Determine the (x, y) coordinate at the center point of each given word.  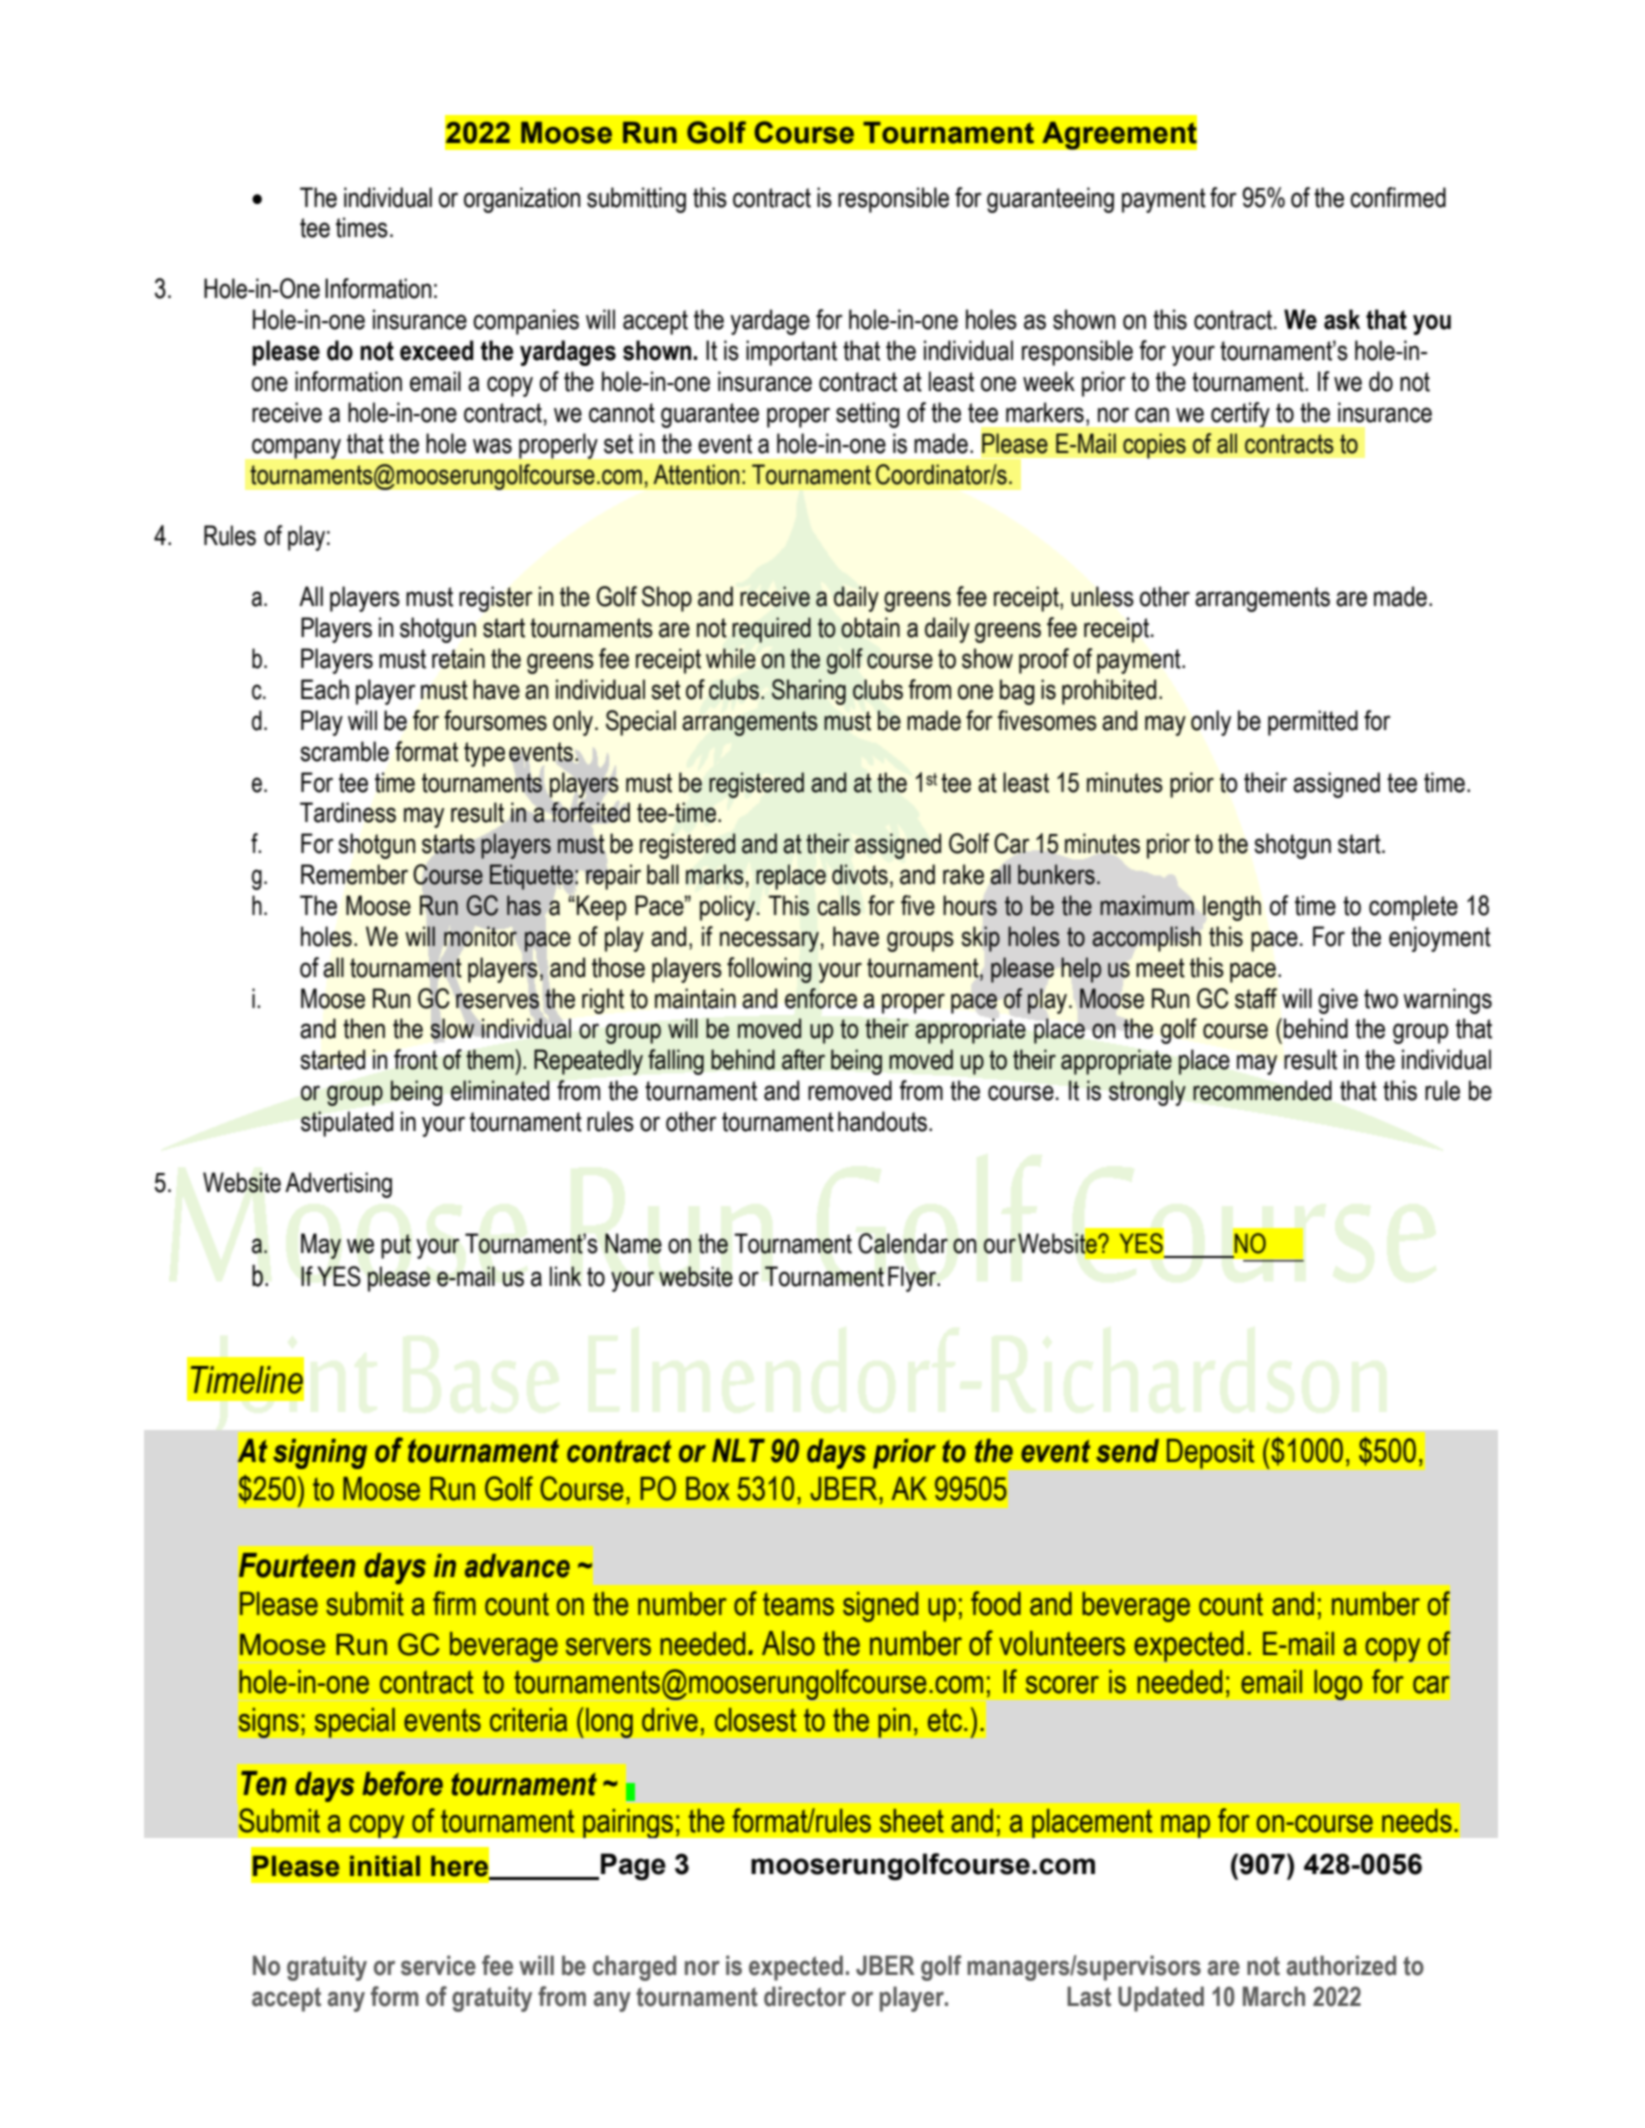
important (791, 353)
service (438, 1965)
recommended (1262, 1090)
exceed (437, 350)
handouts (882, 1121)
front (416, 1059)
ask (1342, 319)
